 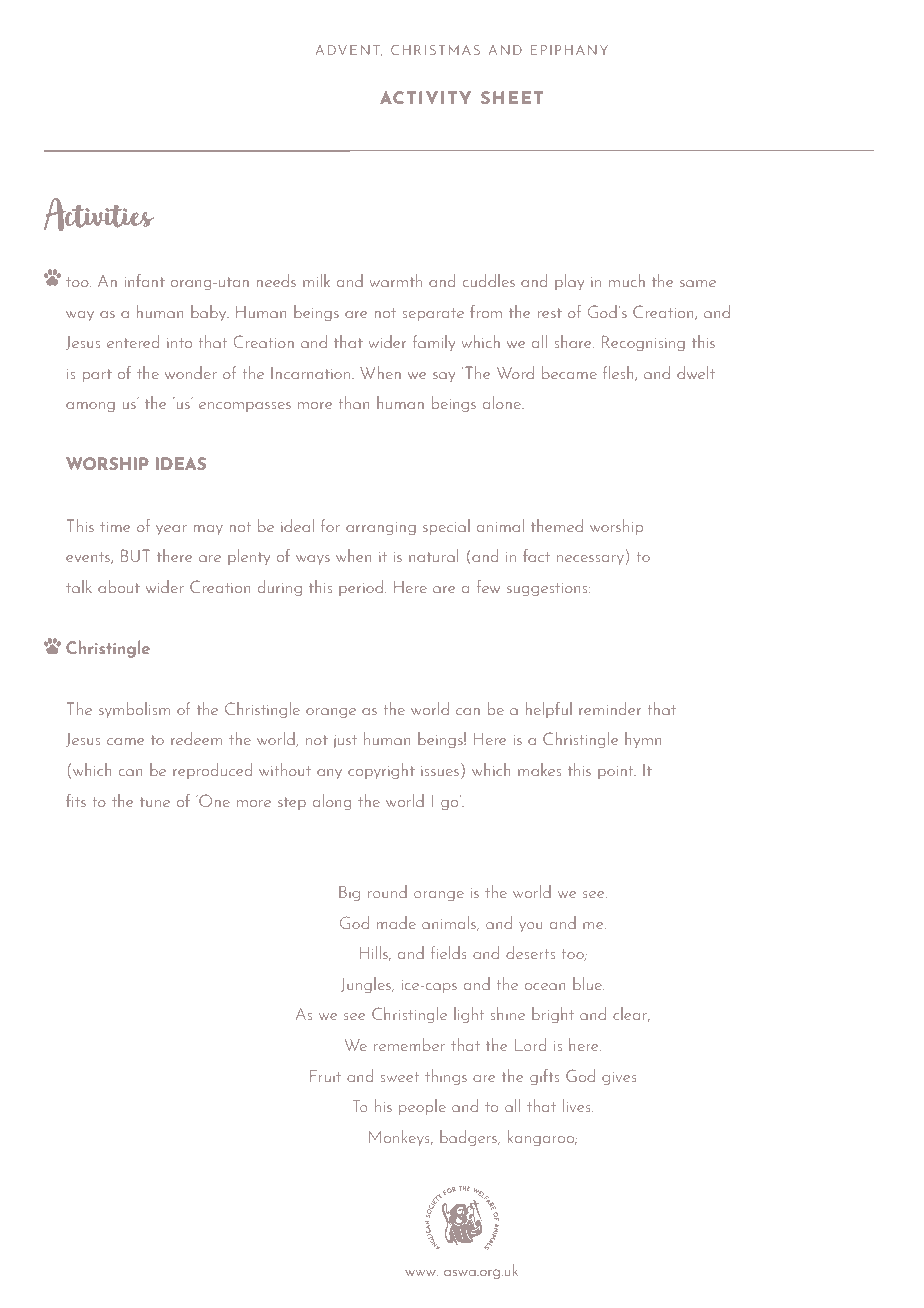 What do you see at coordinates (381, 771) in the screenshot?
I see `copyright` at bounding box center [381, 771].
